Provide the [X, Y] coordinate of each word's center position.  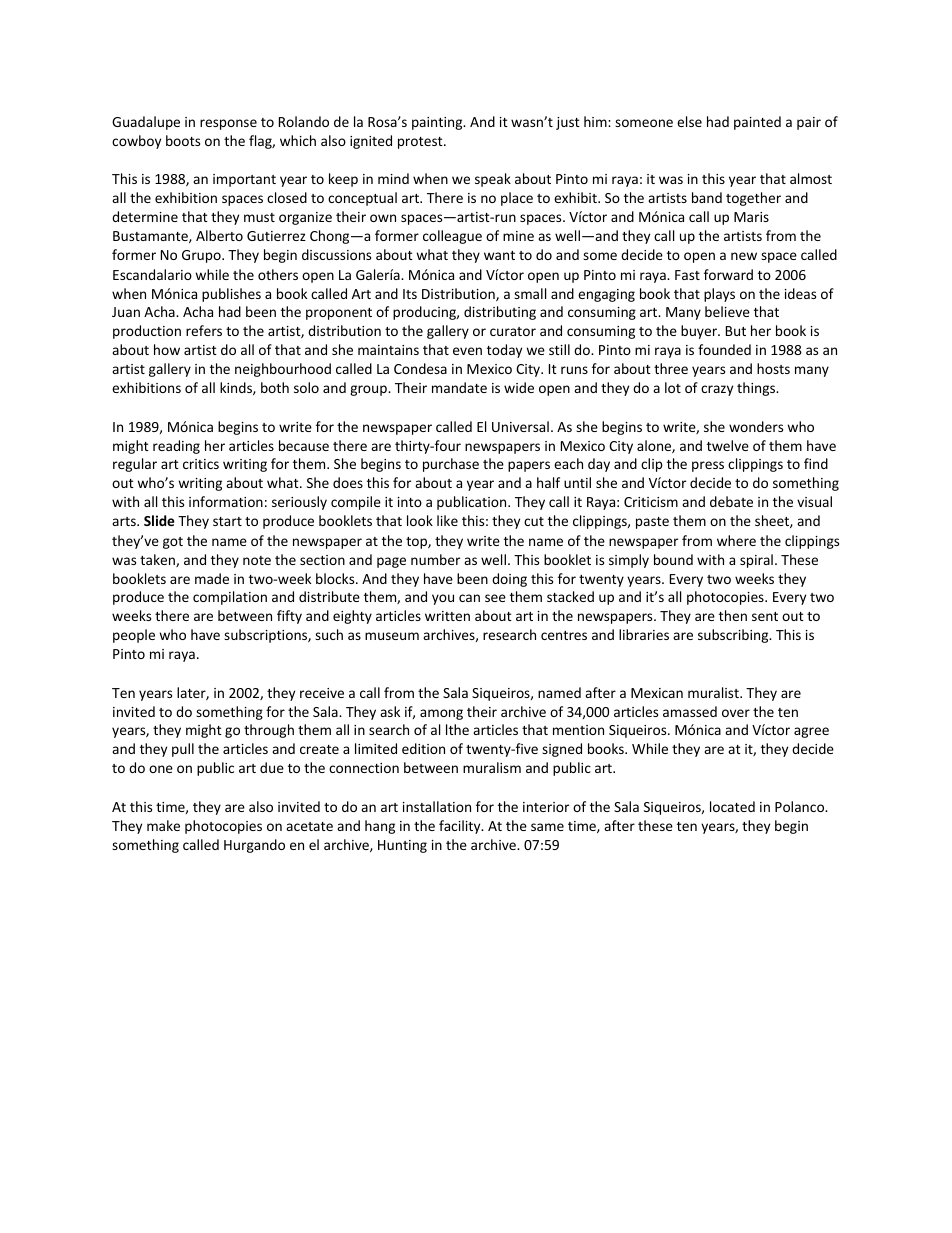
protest [421, 143]
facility [461, 827]
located [732, 806]
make [163, 825]
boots [183, 140]
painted [757, 123]
